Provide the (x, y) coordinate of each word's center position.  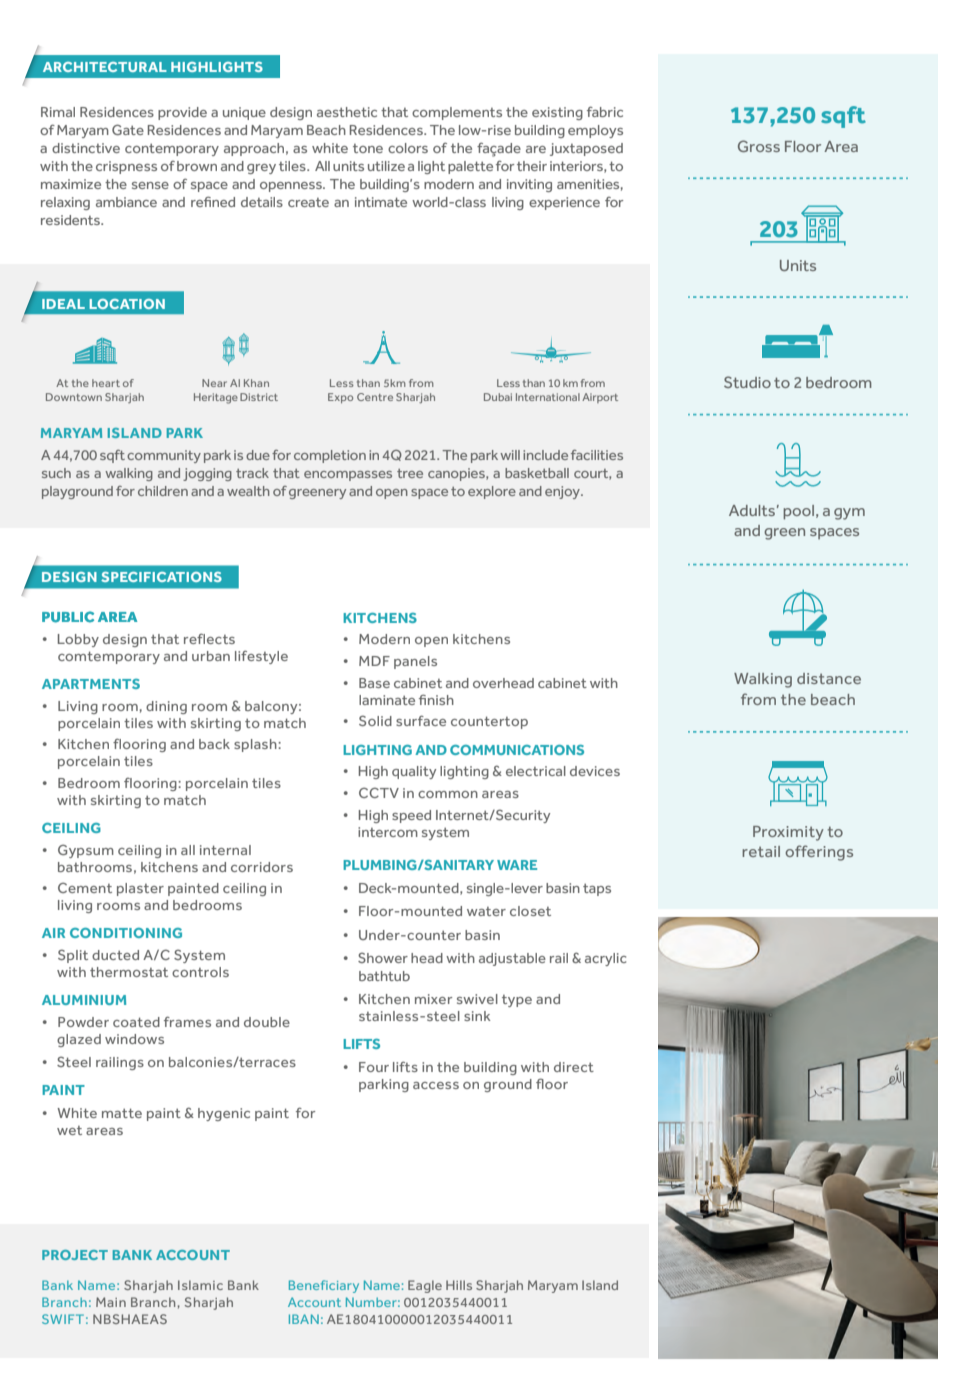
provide (182, 113)
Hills (459, 1285)
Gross (759, 146)
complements (457, 113)
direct (574, 1067)
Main (111, 1302)
